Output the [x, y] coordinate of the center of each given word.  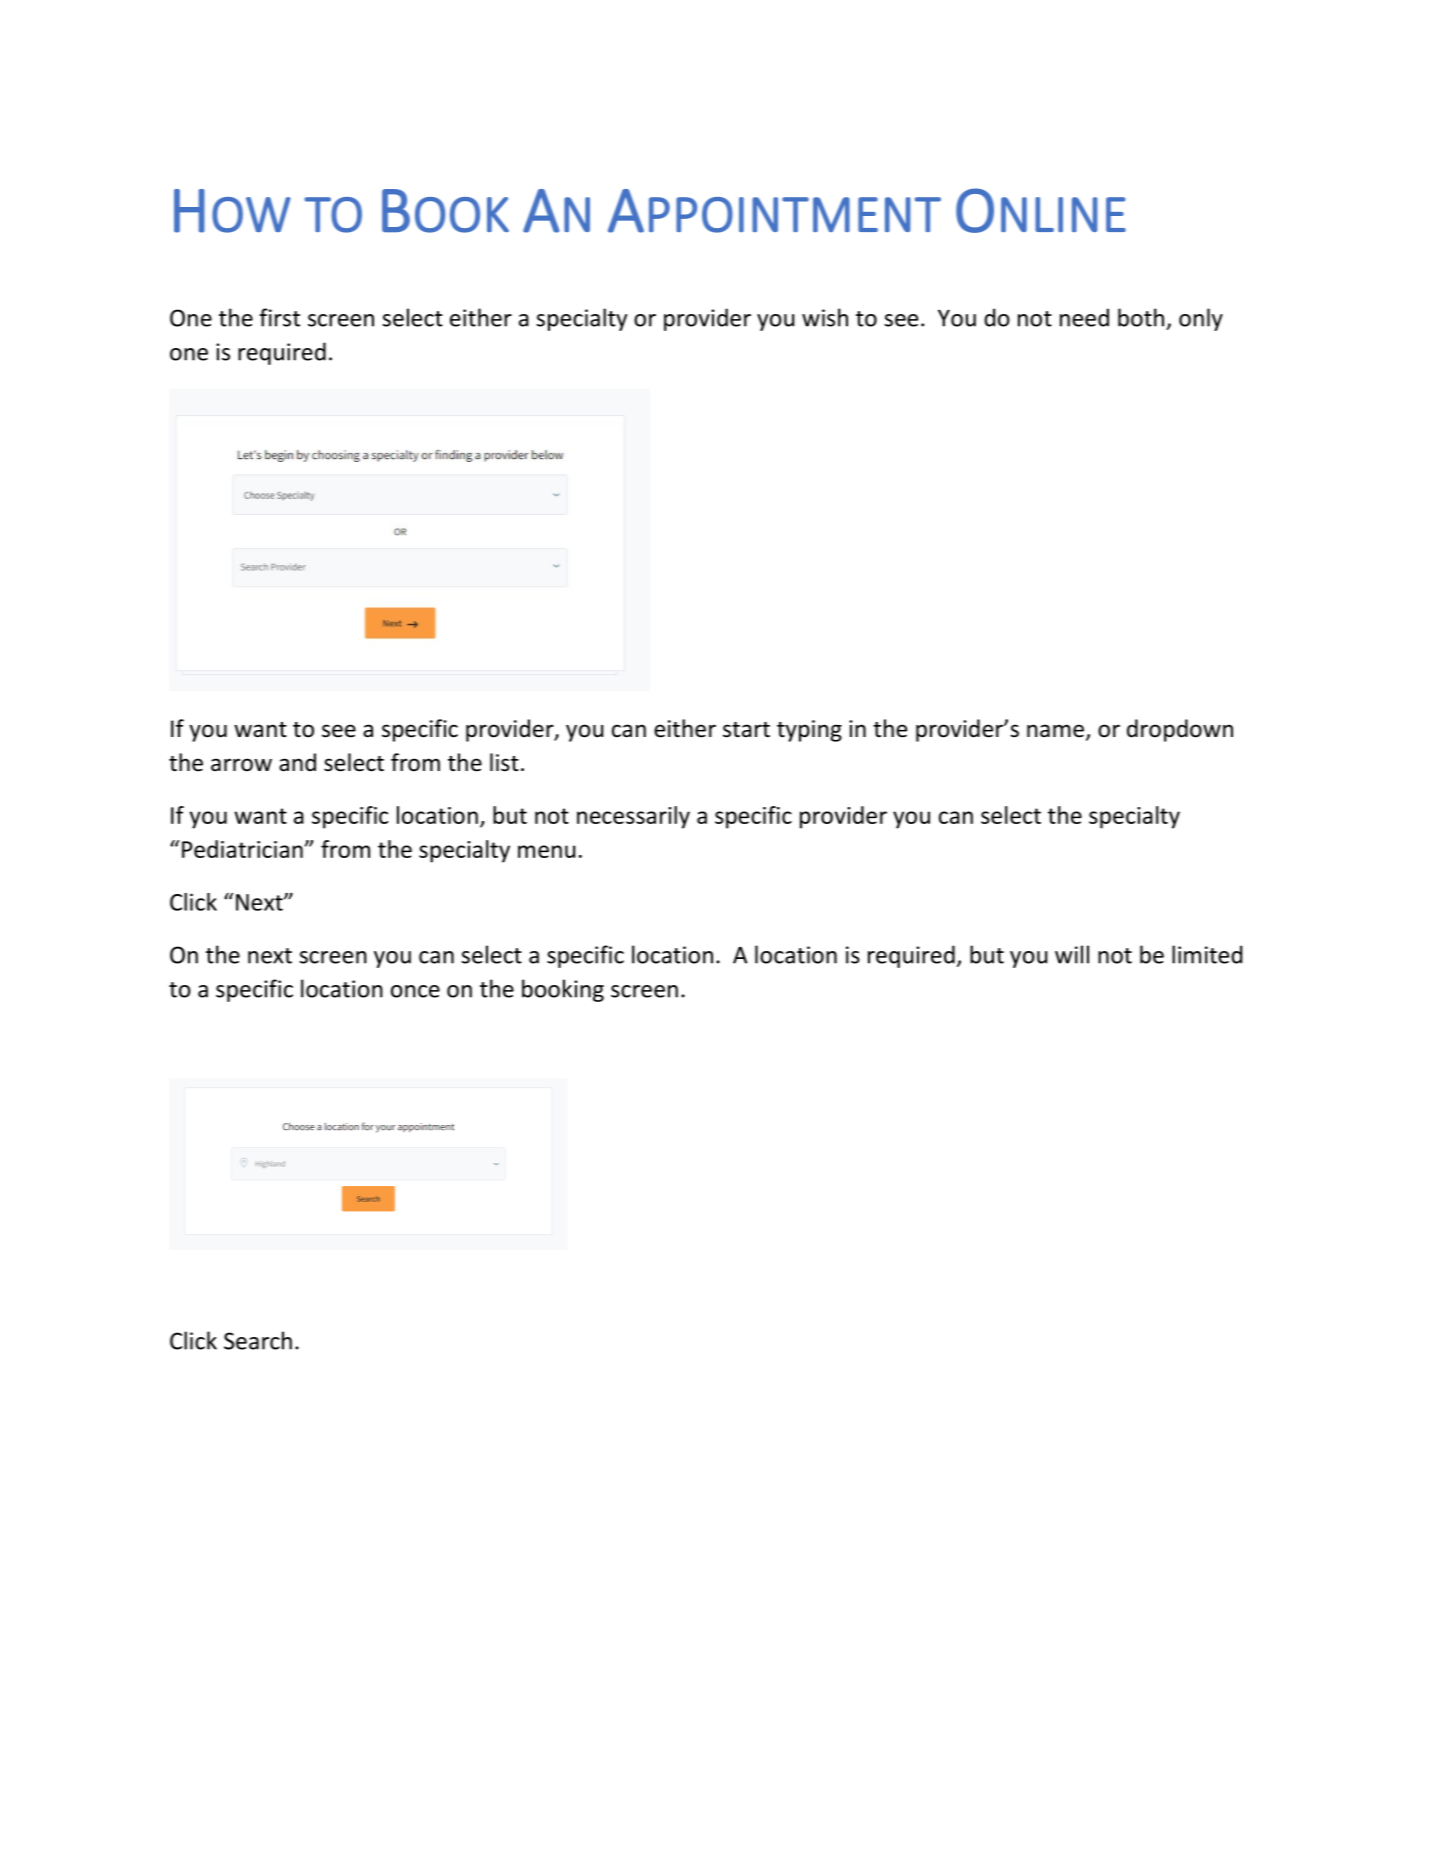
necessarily [633, 817]
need [1084, 317]
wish [825, 317]
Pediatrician [243, 849]
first [279, 317]
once [415, 991]
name [1055, 731]
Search [258, 1340]
